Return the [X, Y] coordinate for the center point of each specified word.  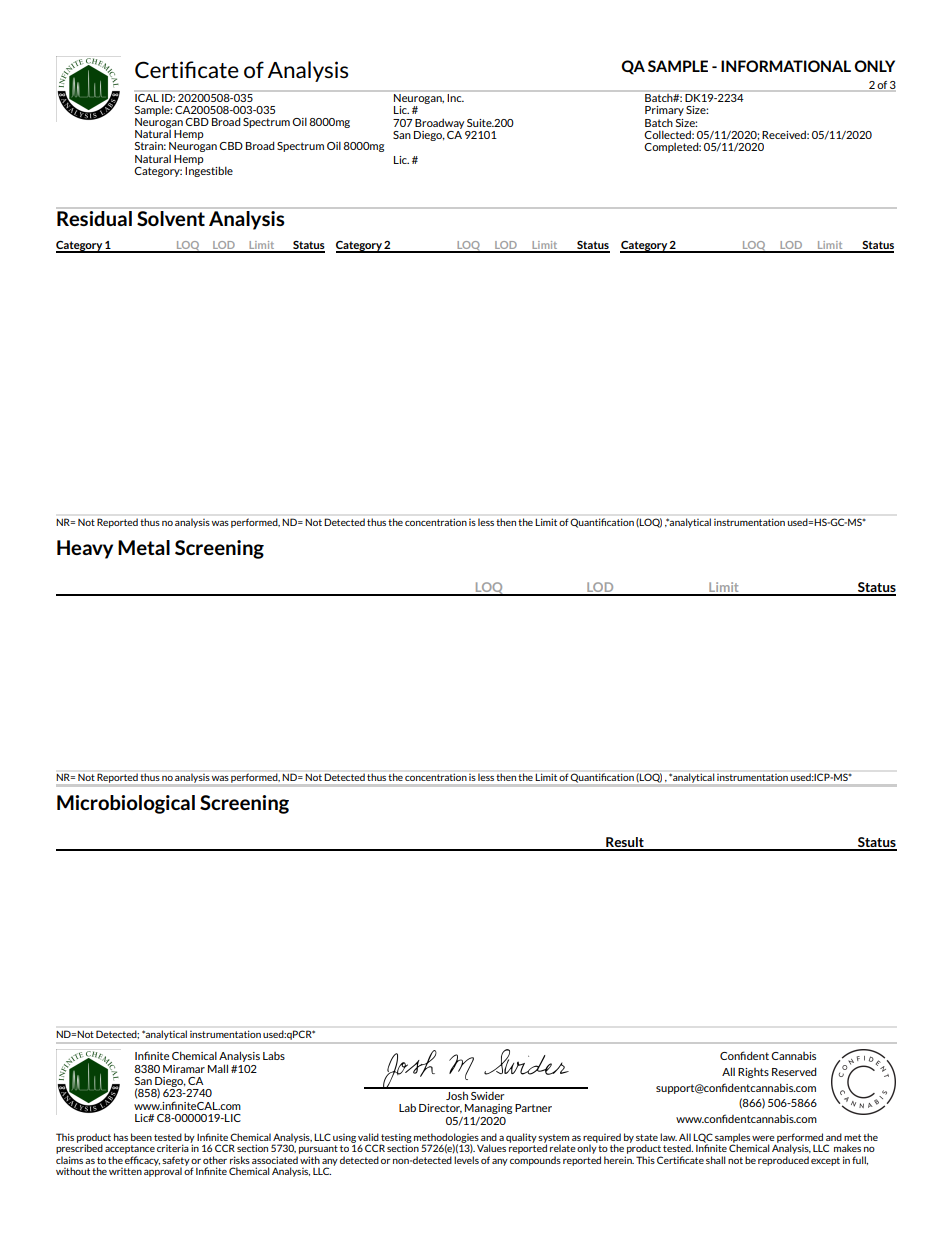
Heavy [85, 549]
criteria [174, 1147]
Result [625, 843]
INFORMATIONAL [786, 66]
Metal [144, 547]
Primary [664, 111]
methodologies [446, 1139]
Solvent [171, 218]
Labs [274, 1056]
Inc [455, 96]
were [763, 1138]
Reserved [794, 1071]
